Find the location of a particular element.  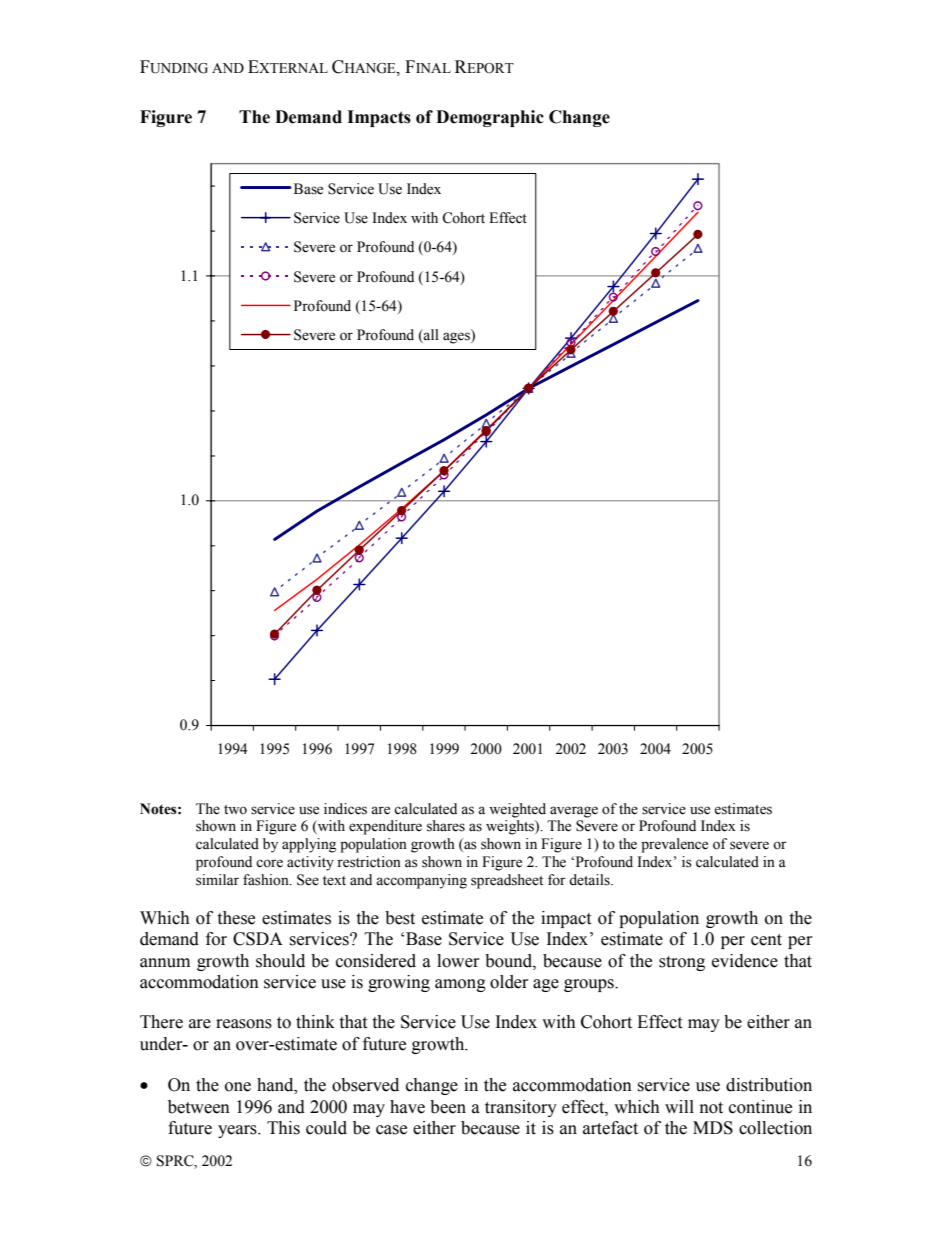

two is located at coordinates (235, 810).
